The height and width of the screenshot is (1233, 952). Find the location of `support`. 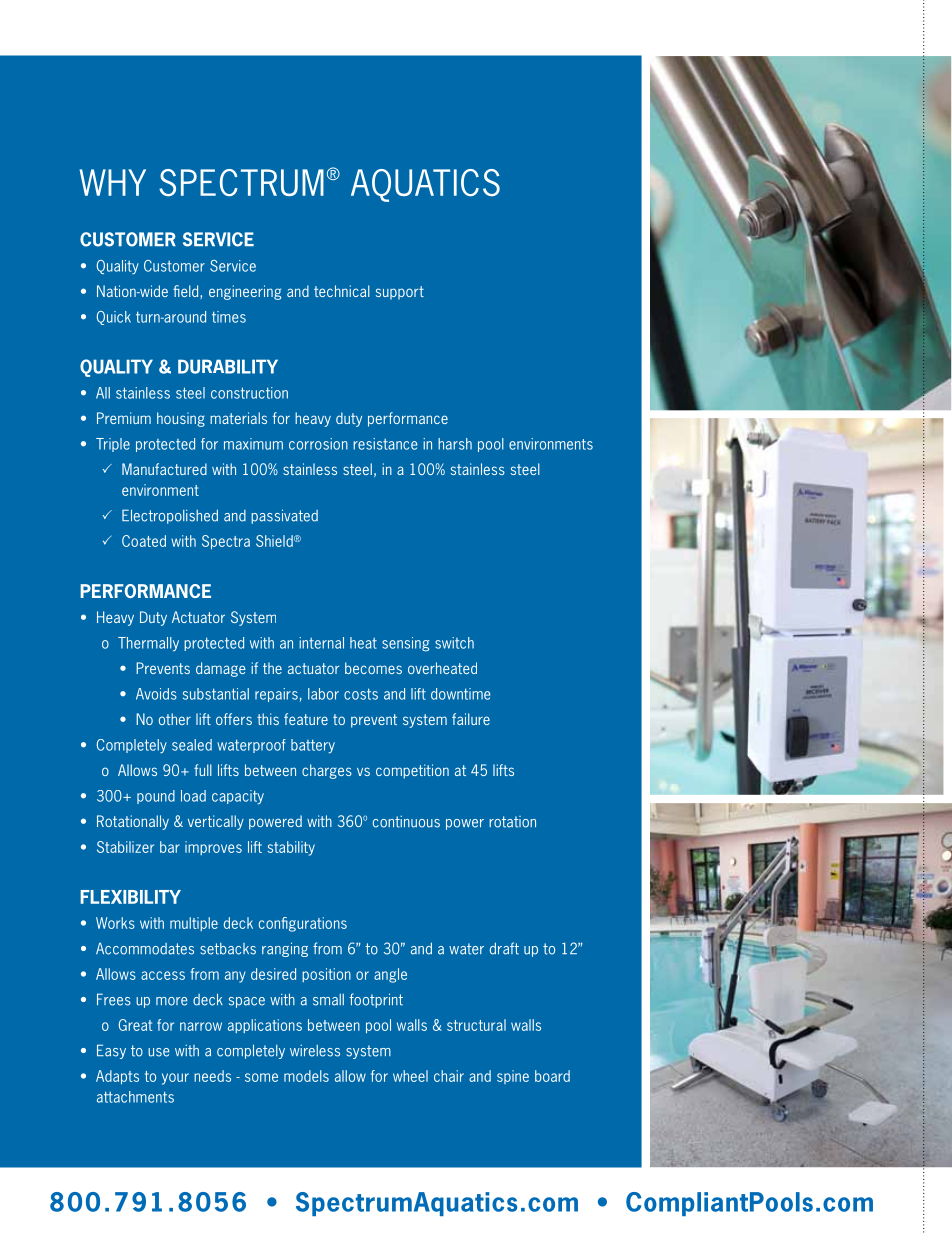

support is located at coordinates (400, 293).
